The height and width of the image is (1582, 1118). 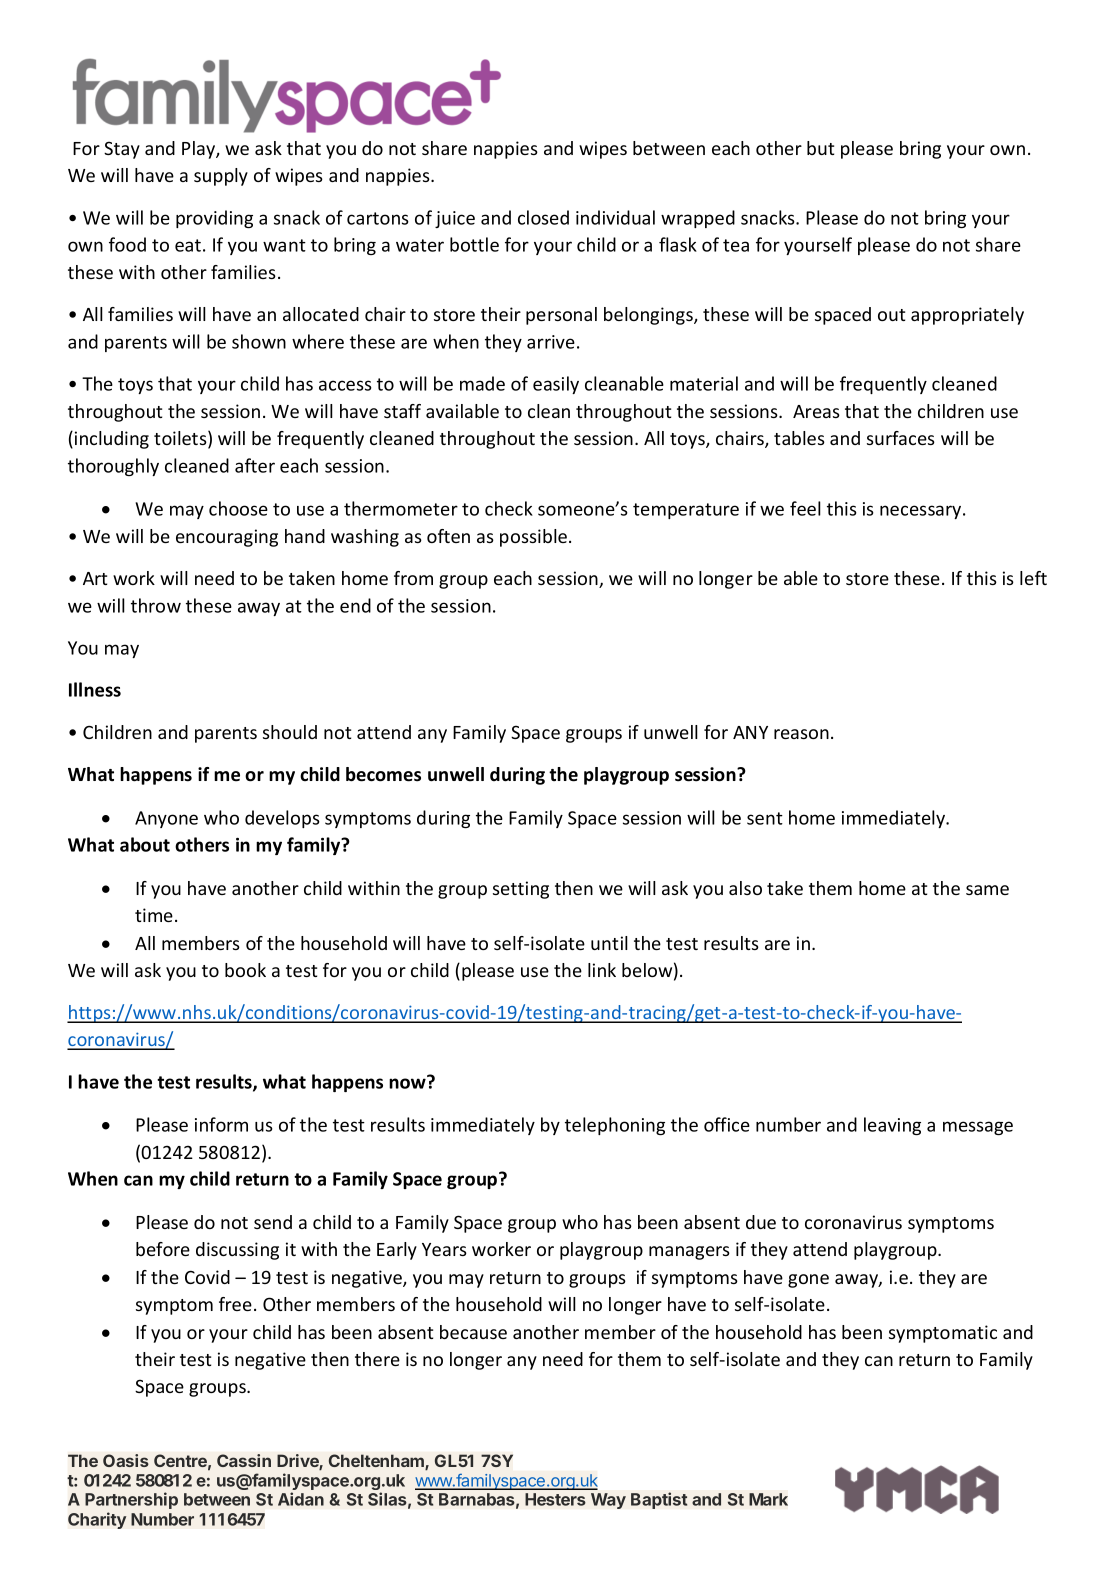 I want to click on supply, so click(x=221, y=177).
